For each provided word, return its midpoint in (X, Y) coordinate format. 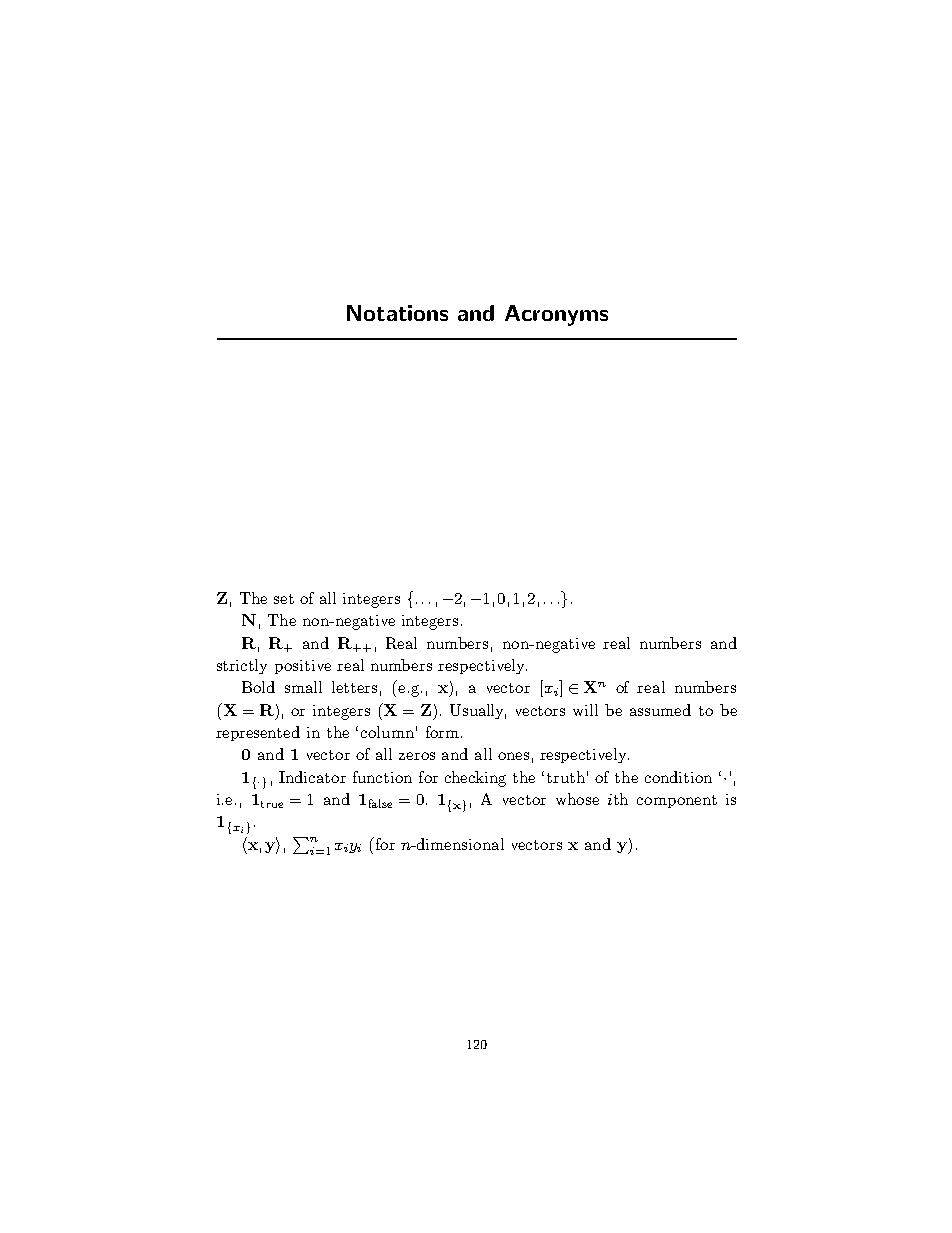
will (585, 710)
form (442, 732)
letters (354, 687)
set (284, 599)
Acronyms (556, 315)
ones (513, 756)
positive (303, 667)
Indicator (312, 777)
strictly (242, 666)
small (303, 687)
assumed (660, 710)
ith (618, 799)
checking (475, 779)
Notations (397, 313)
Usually (478, 711)
